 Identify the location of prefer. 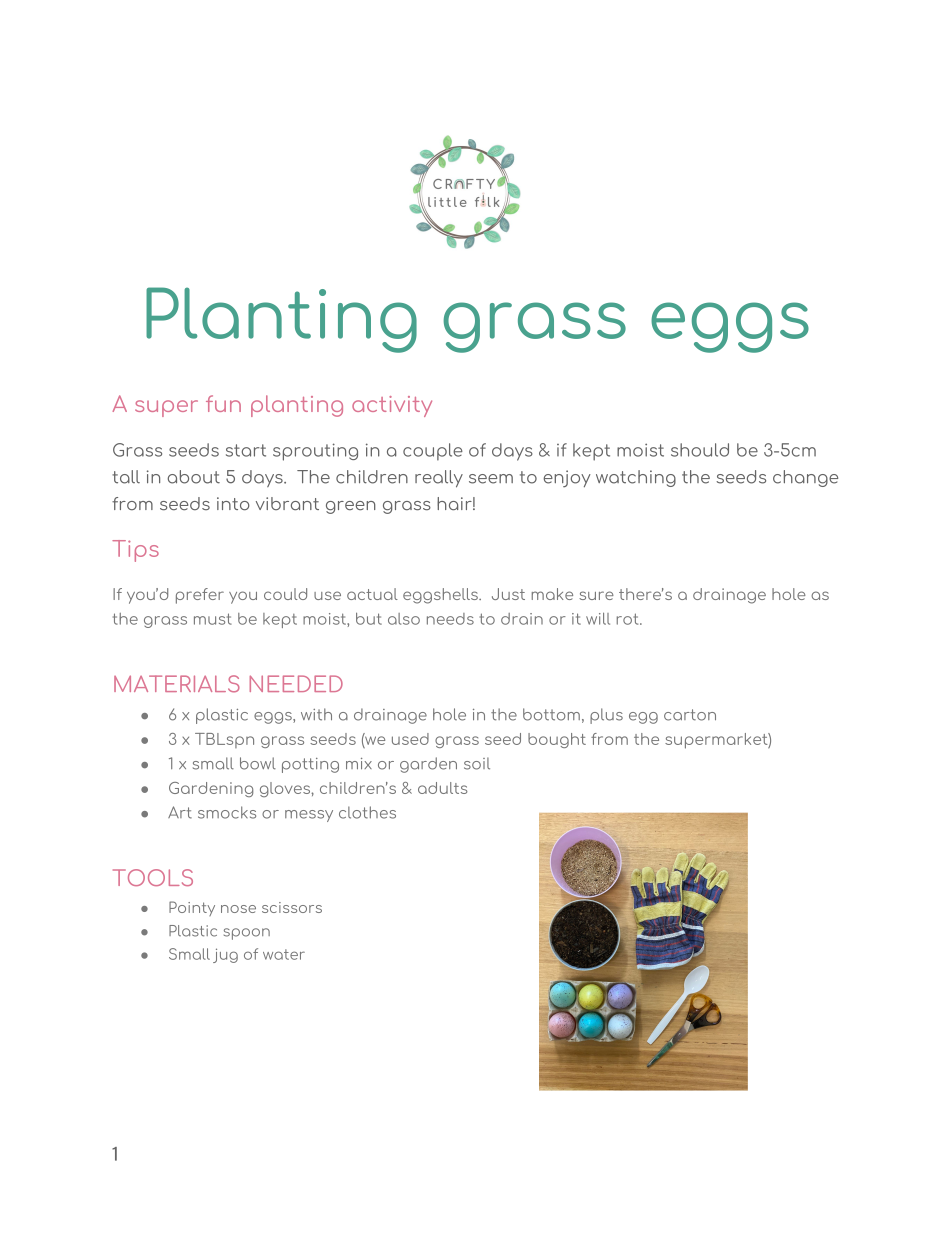
(200, 596).
